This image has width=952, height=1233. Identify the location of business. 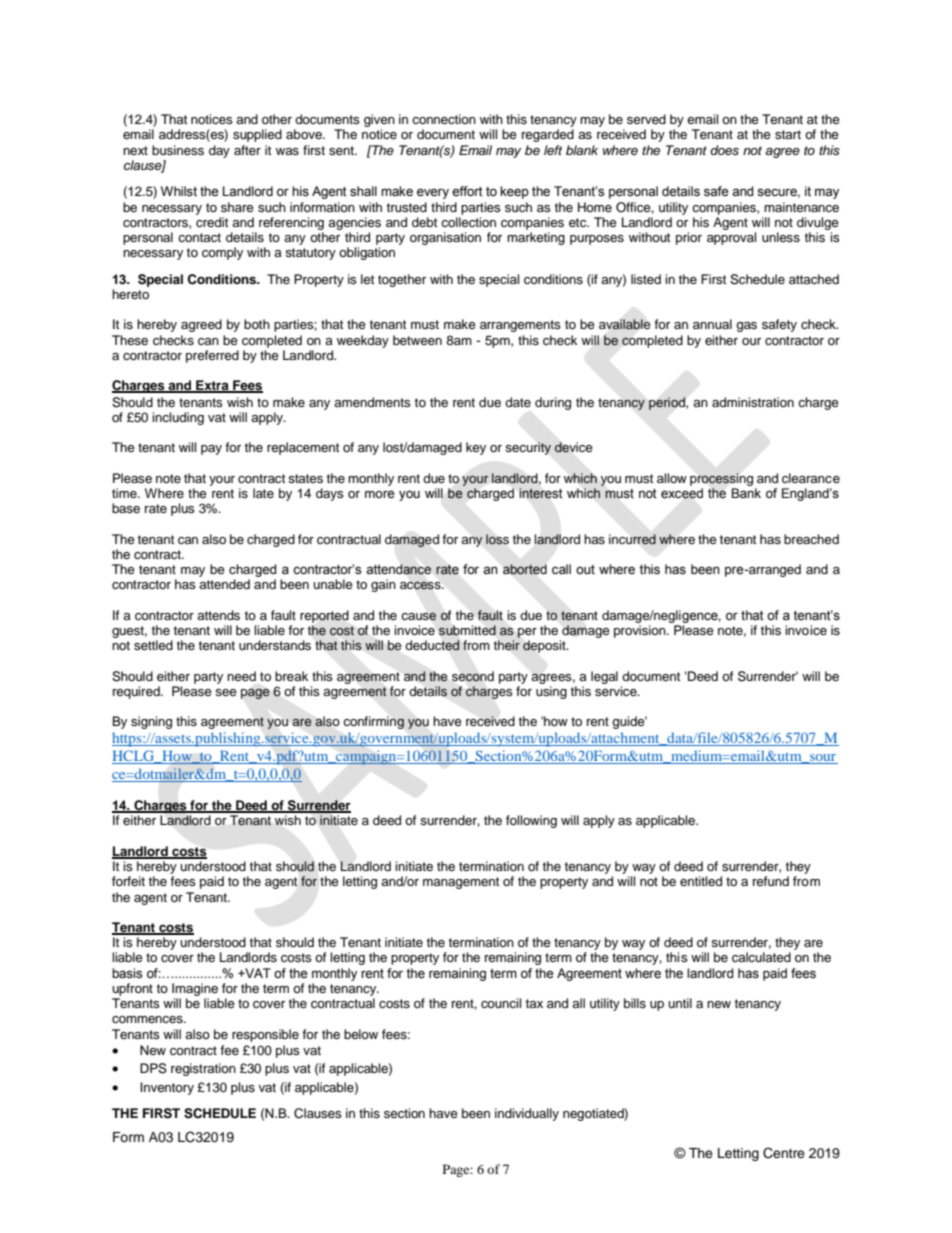
(178, 150).
